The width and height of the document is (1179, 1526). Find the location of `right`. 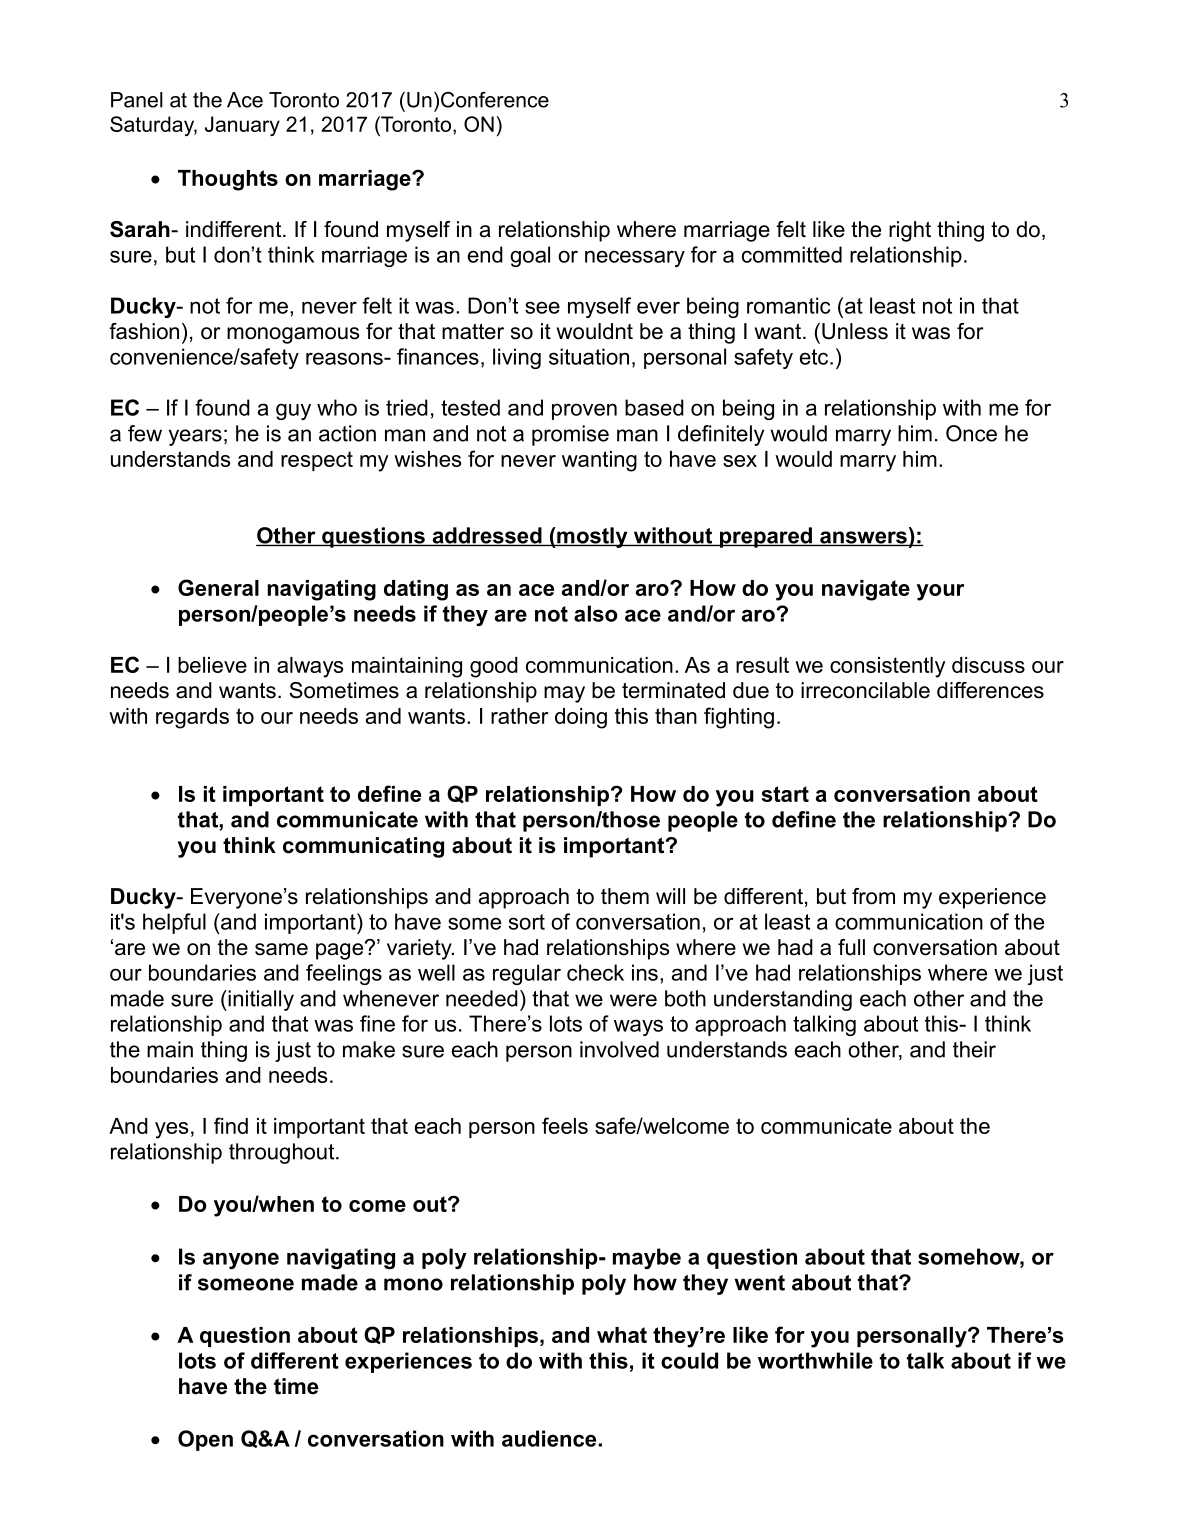

right is located at coordinates (910, 231).
